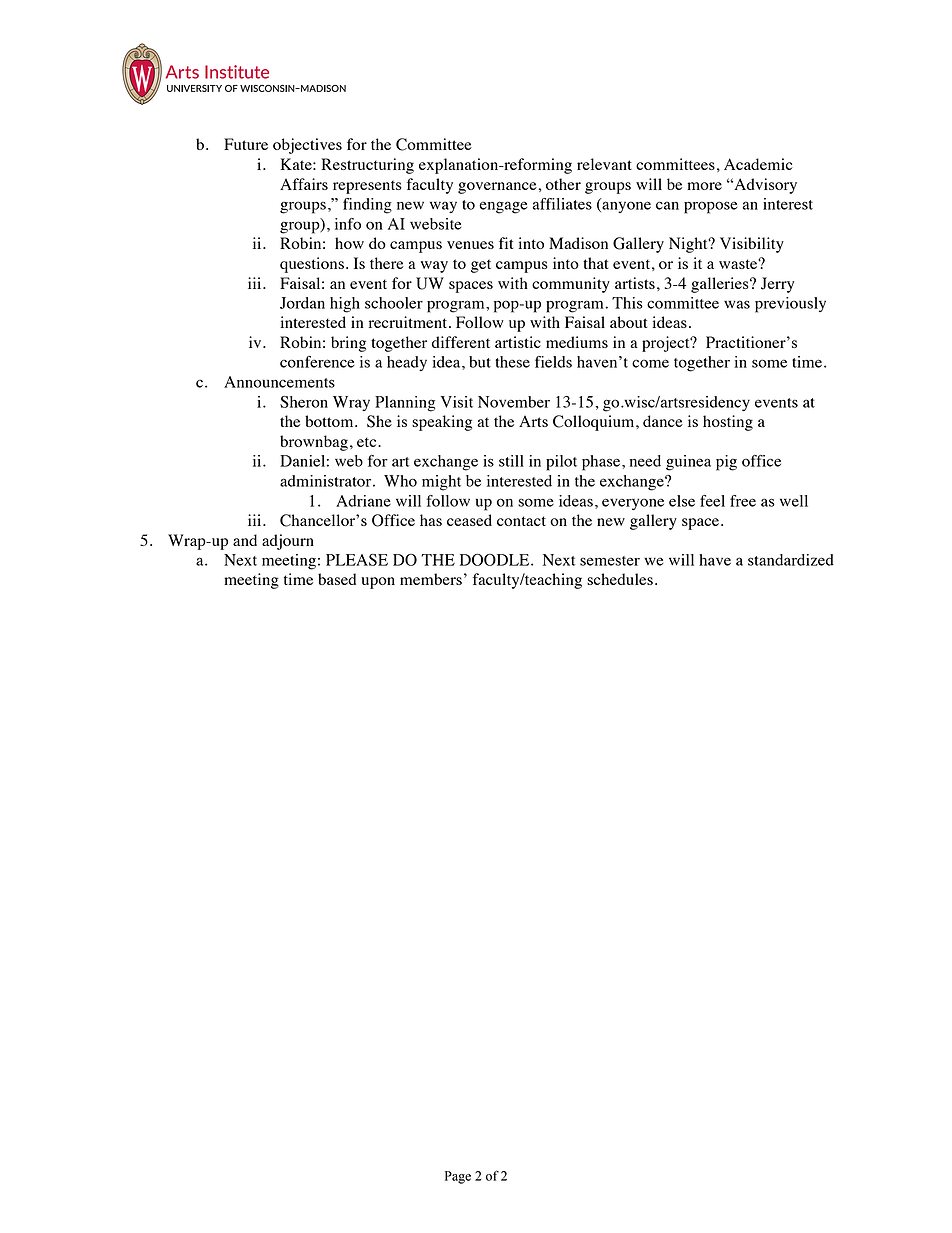  Describe the element at coordinates (458, 1177) in the image. I see `Page` at that location.
